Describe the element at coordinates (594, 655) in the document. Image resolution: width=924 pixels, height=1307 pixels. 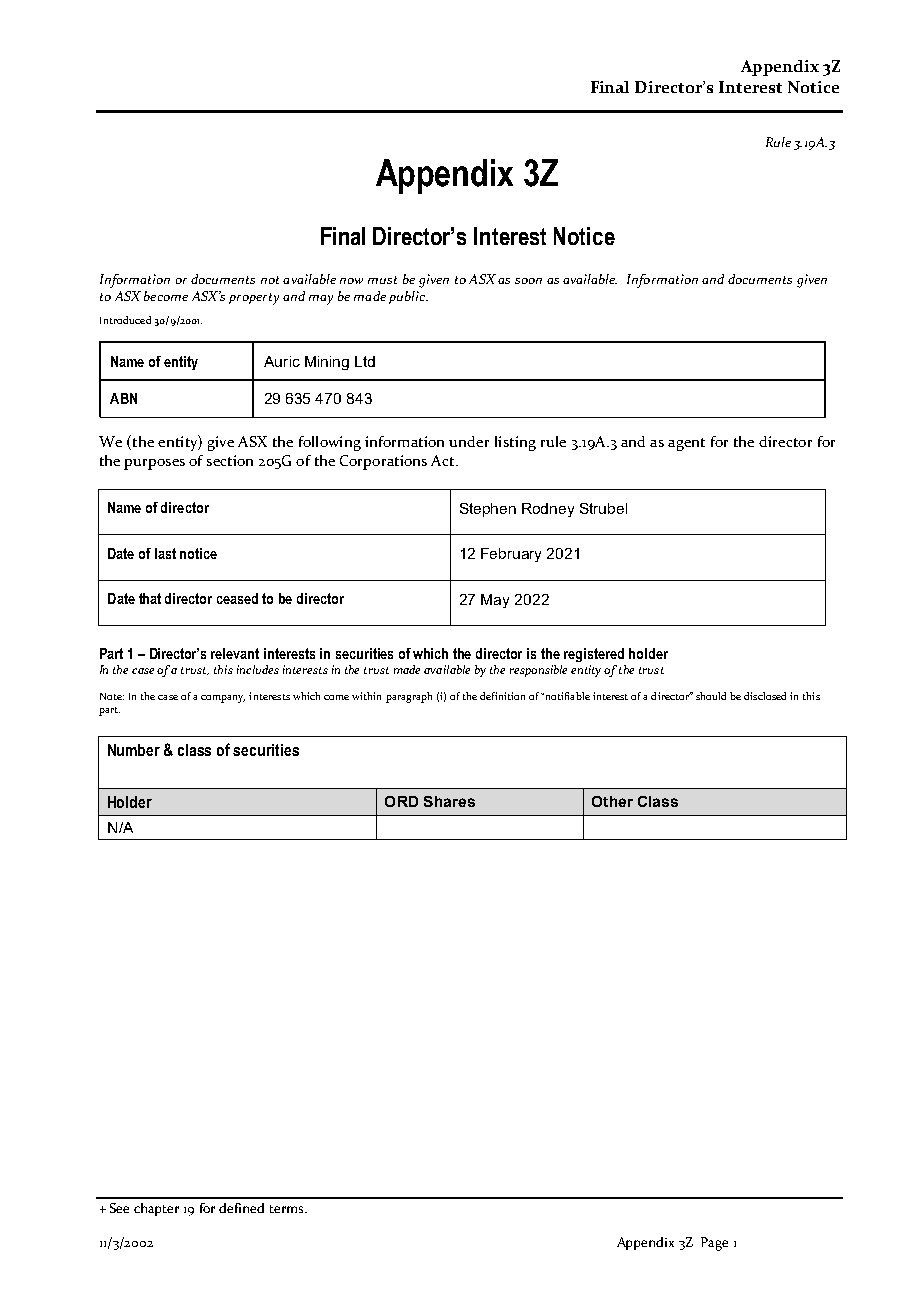
I see `registered` at that location.
